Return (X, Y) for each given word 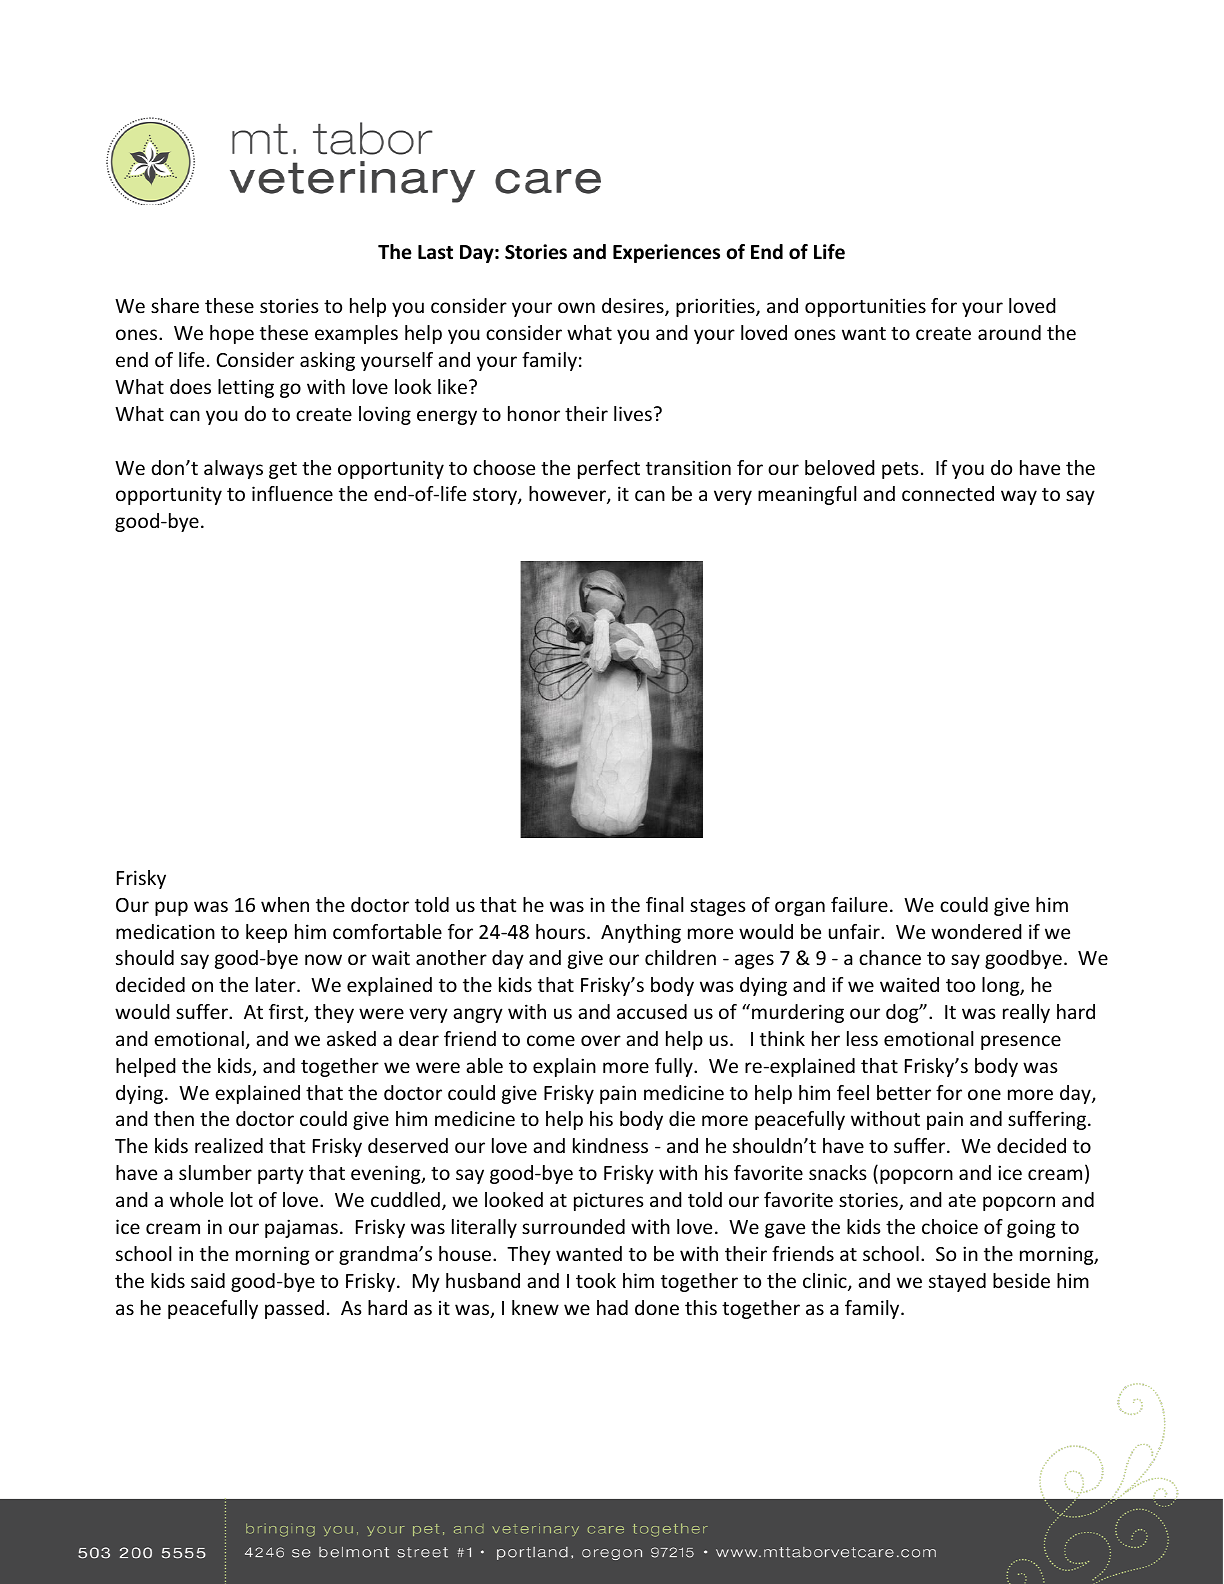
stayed (957, 1282)
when (285, 904)
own (576, 307)
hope (232, 334)
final (664, 904)
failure (859, 904)
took (596, 1280)
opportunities (865, 307)
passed (294, 1309)
